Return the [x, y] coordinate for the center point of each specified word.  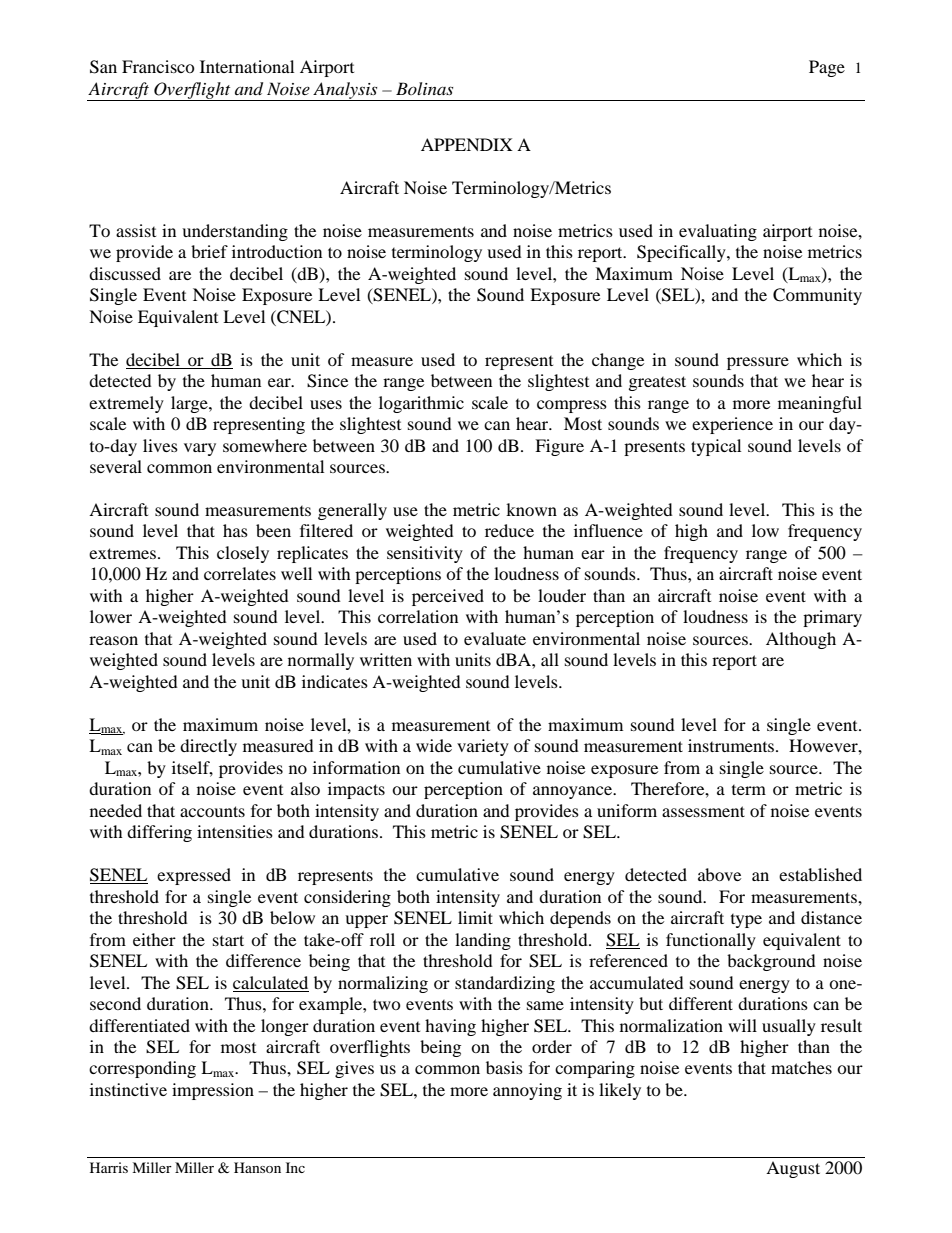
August [793, 1169]
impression [213, 1091]
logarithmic [421, 404]
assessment [703, 811]
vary [200, 449]
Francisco [158, 66]
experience [732, 425]
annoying [527, 1091]
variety [483, 747]
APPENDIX [467, 144]
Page [827, 68]
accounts [212, 811]
